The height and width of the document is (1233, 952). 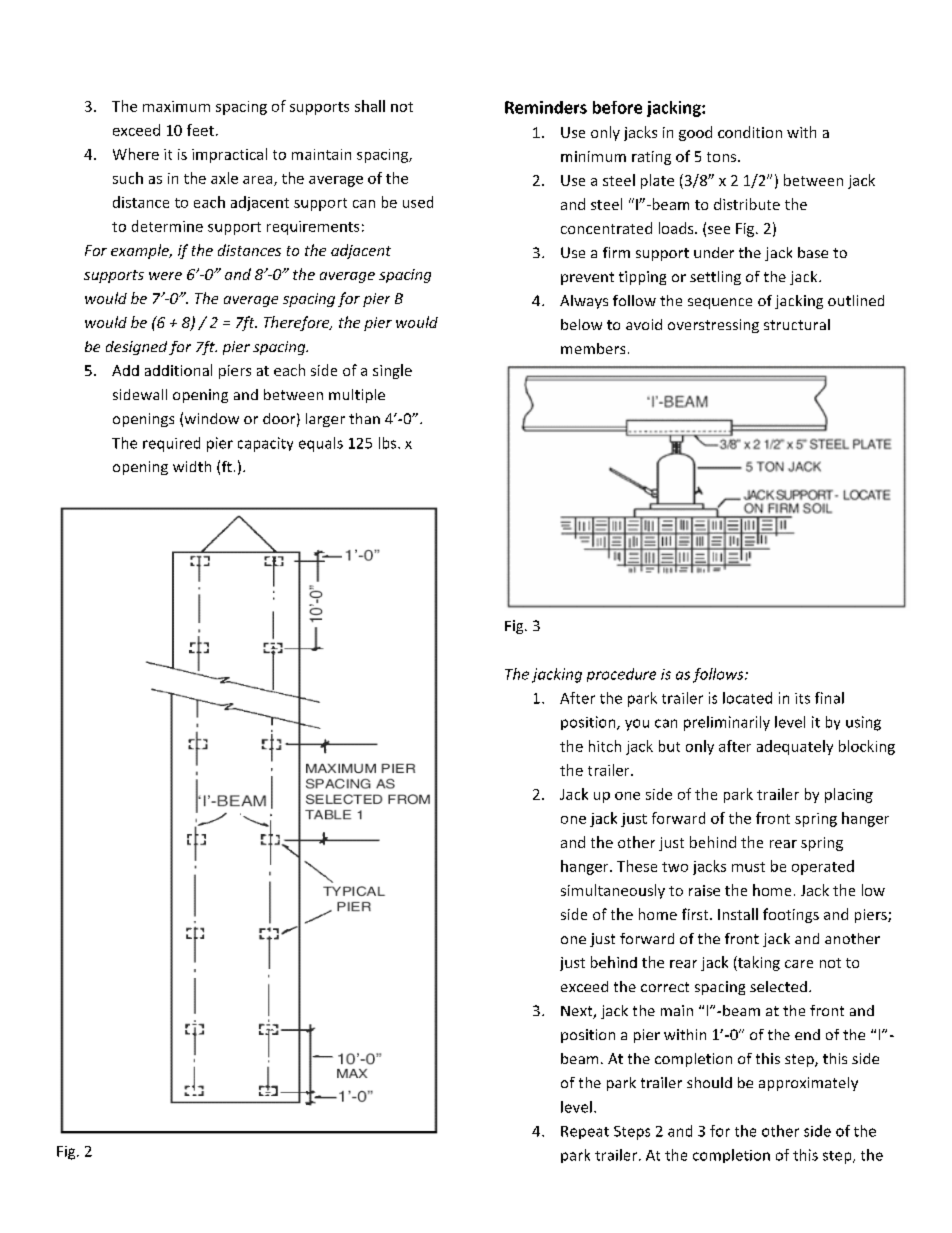 I want to click on feet, so click(x=200, y=130).
